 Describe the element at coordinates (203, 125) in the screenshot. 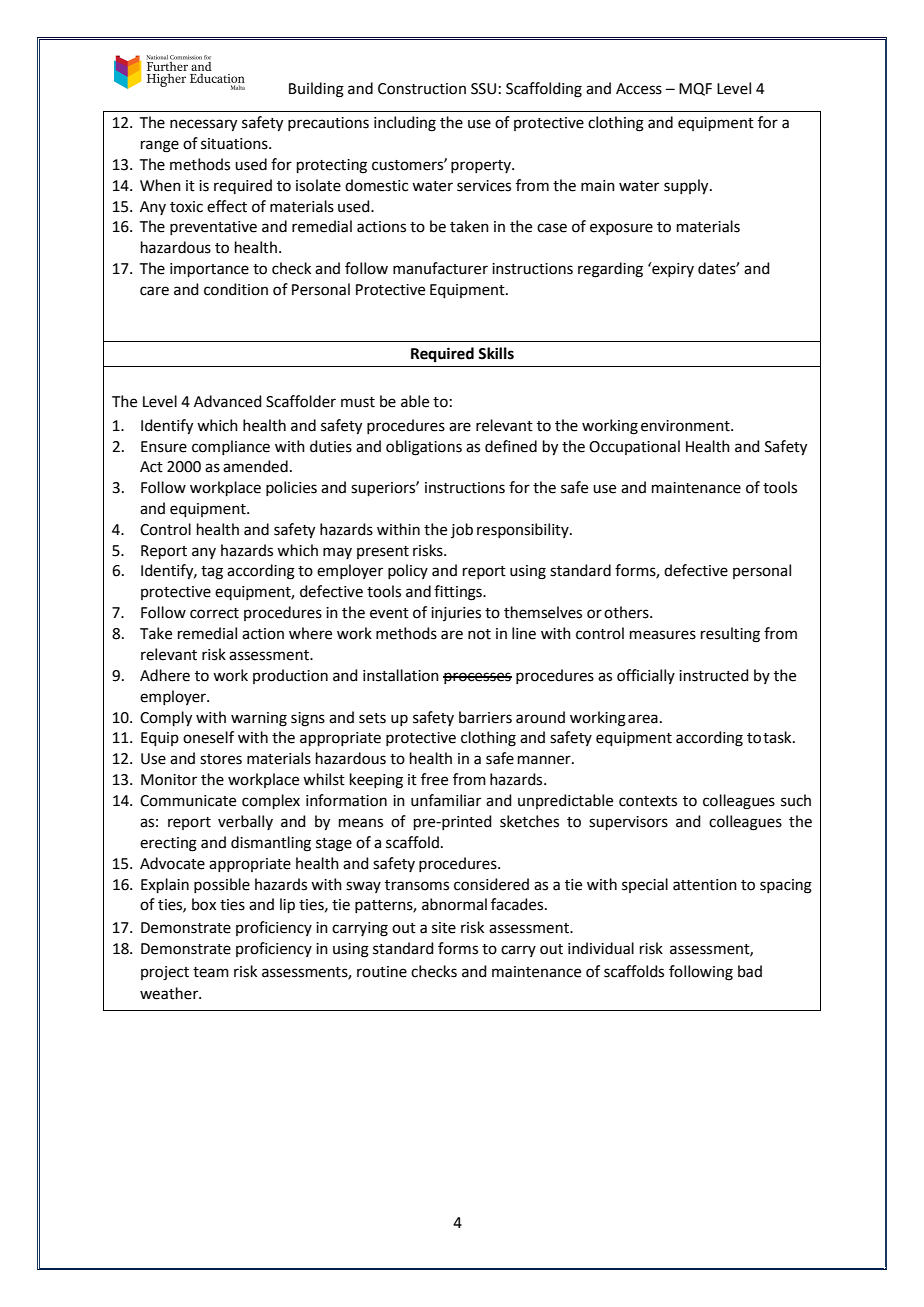

I see `necessary` at that location.
